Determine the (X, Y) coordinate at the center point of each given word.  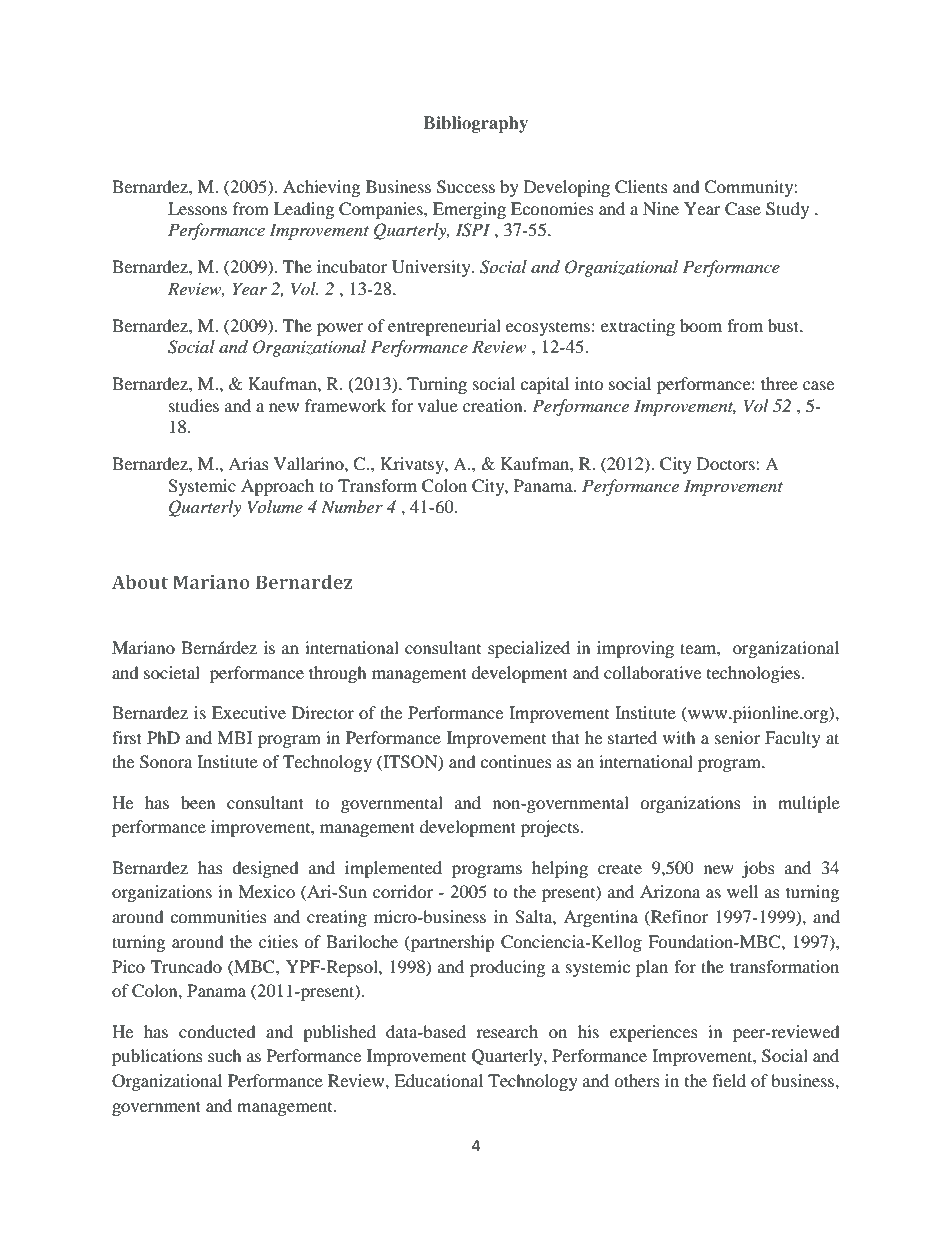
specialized (529, 649)
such (225, 1055)
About (140, 582)
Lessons (197, 208)
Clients (641, 187)
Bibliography (476, 124)
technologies (753, 674)
